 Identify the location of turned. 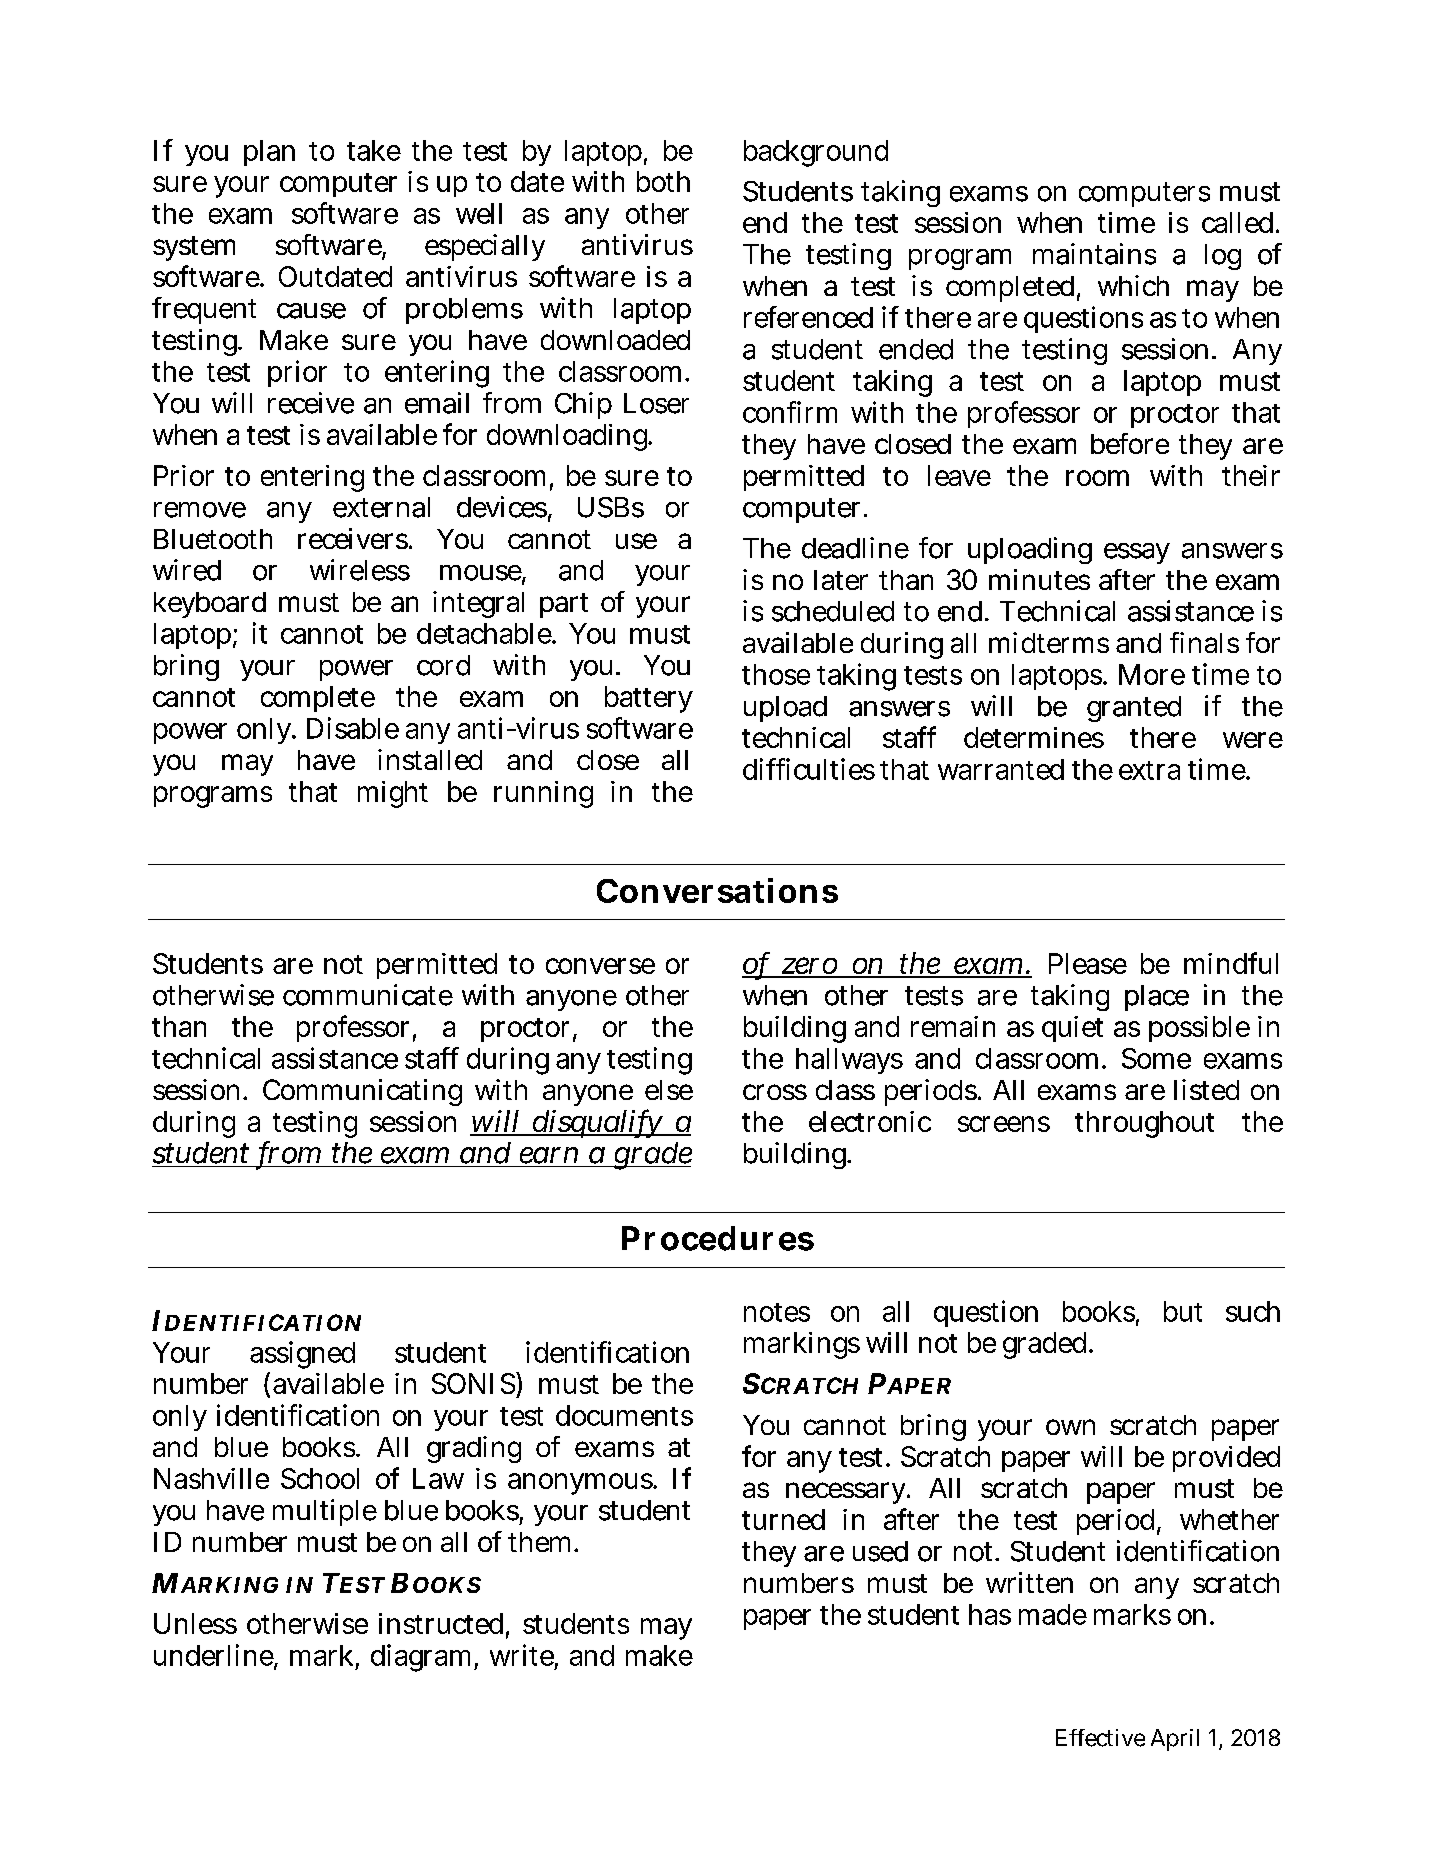
(783, 1519).
